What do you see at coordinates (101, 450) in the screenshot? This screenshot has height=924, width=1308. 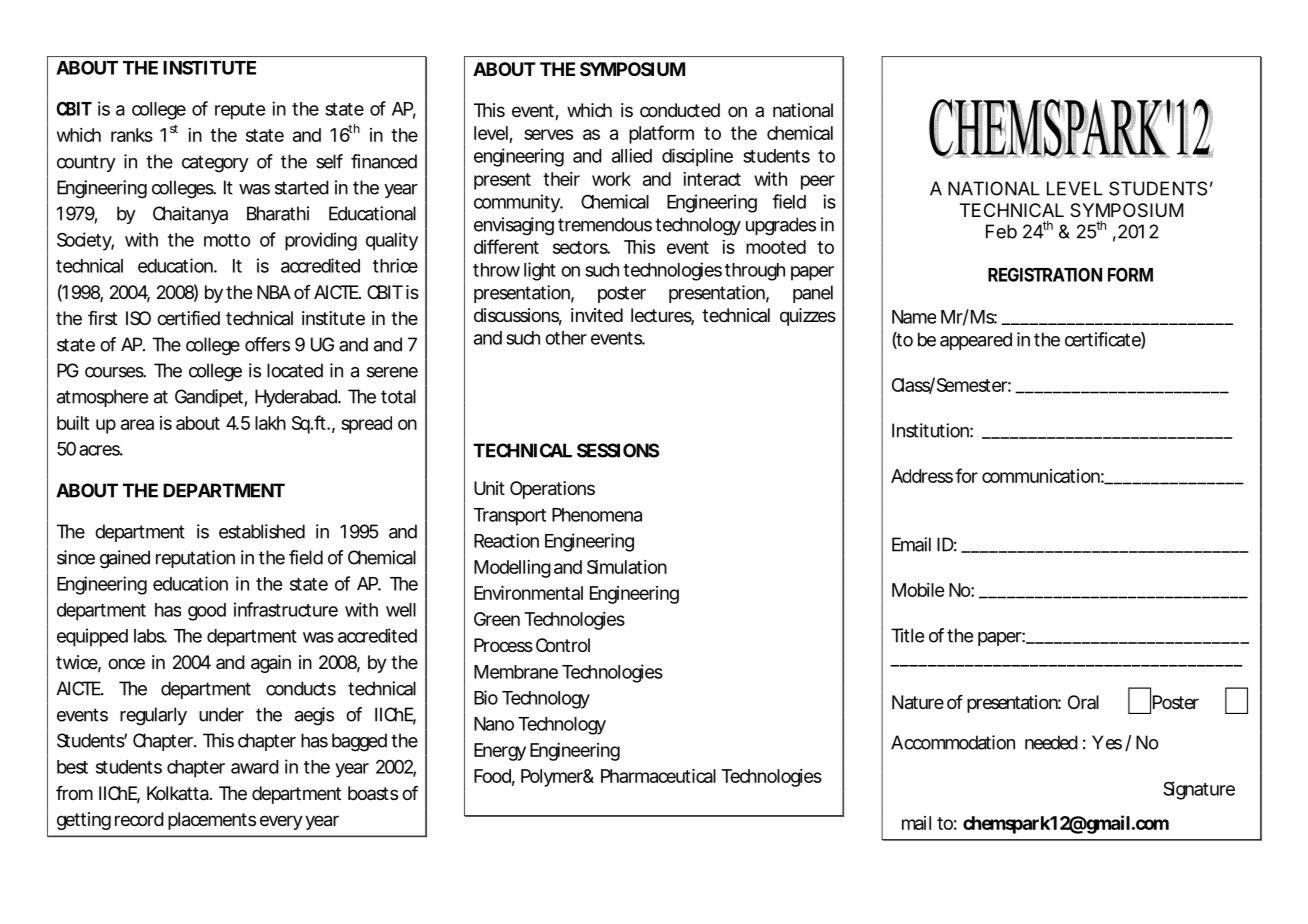 I see `acres` at bounding box center [101, 450].
